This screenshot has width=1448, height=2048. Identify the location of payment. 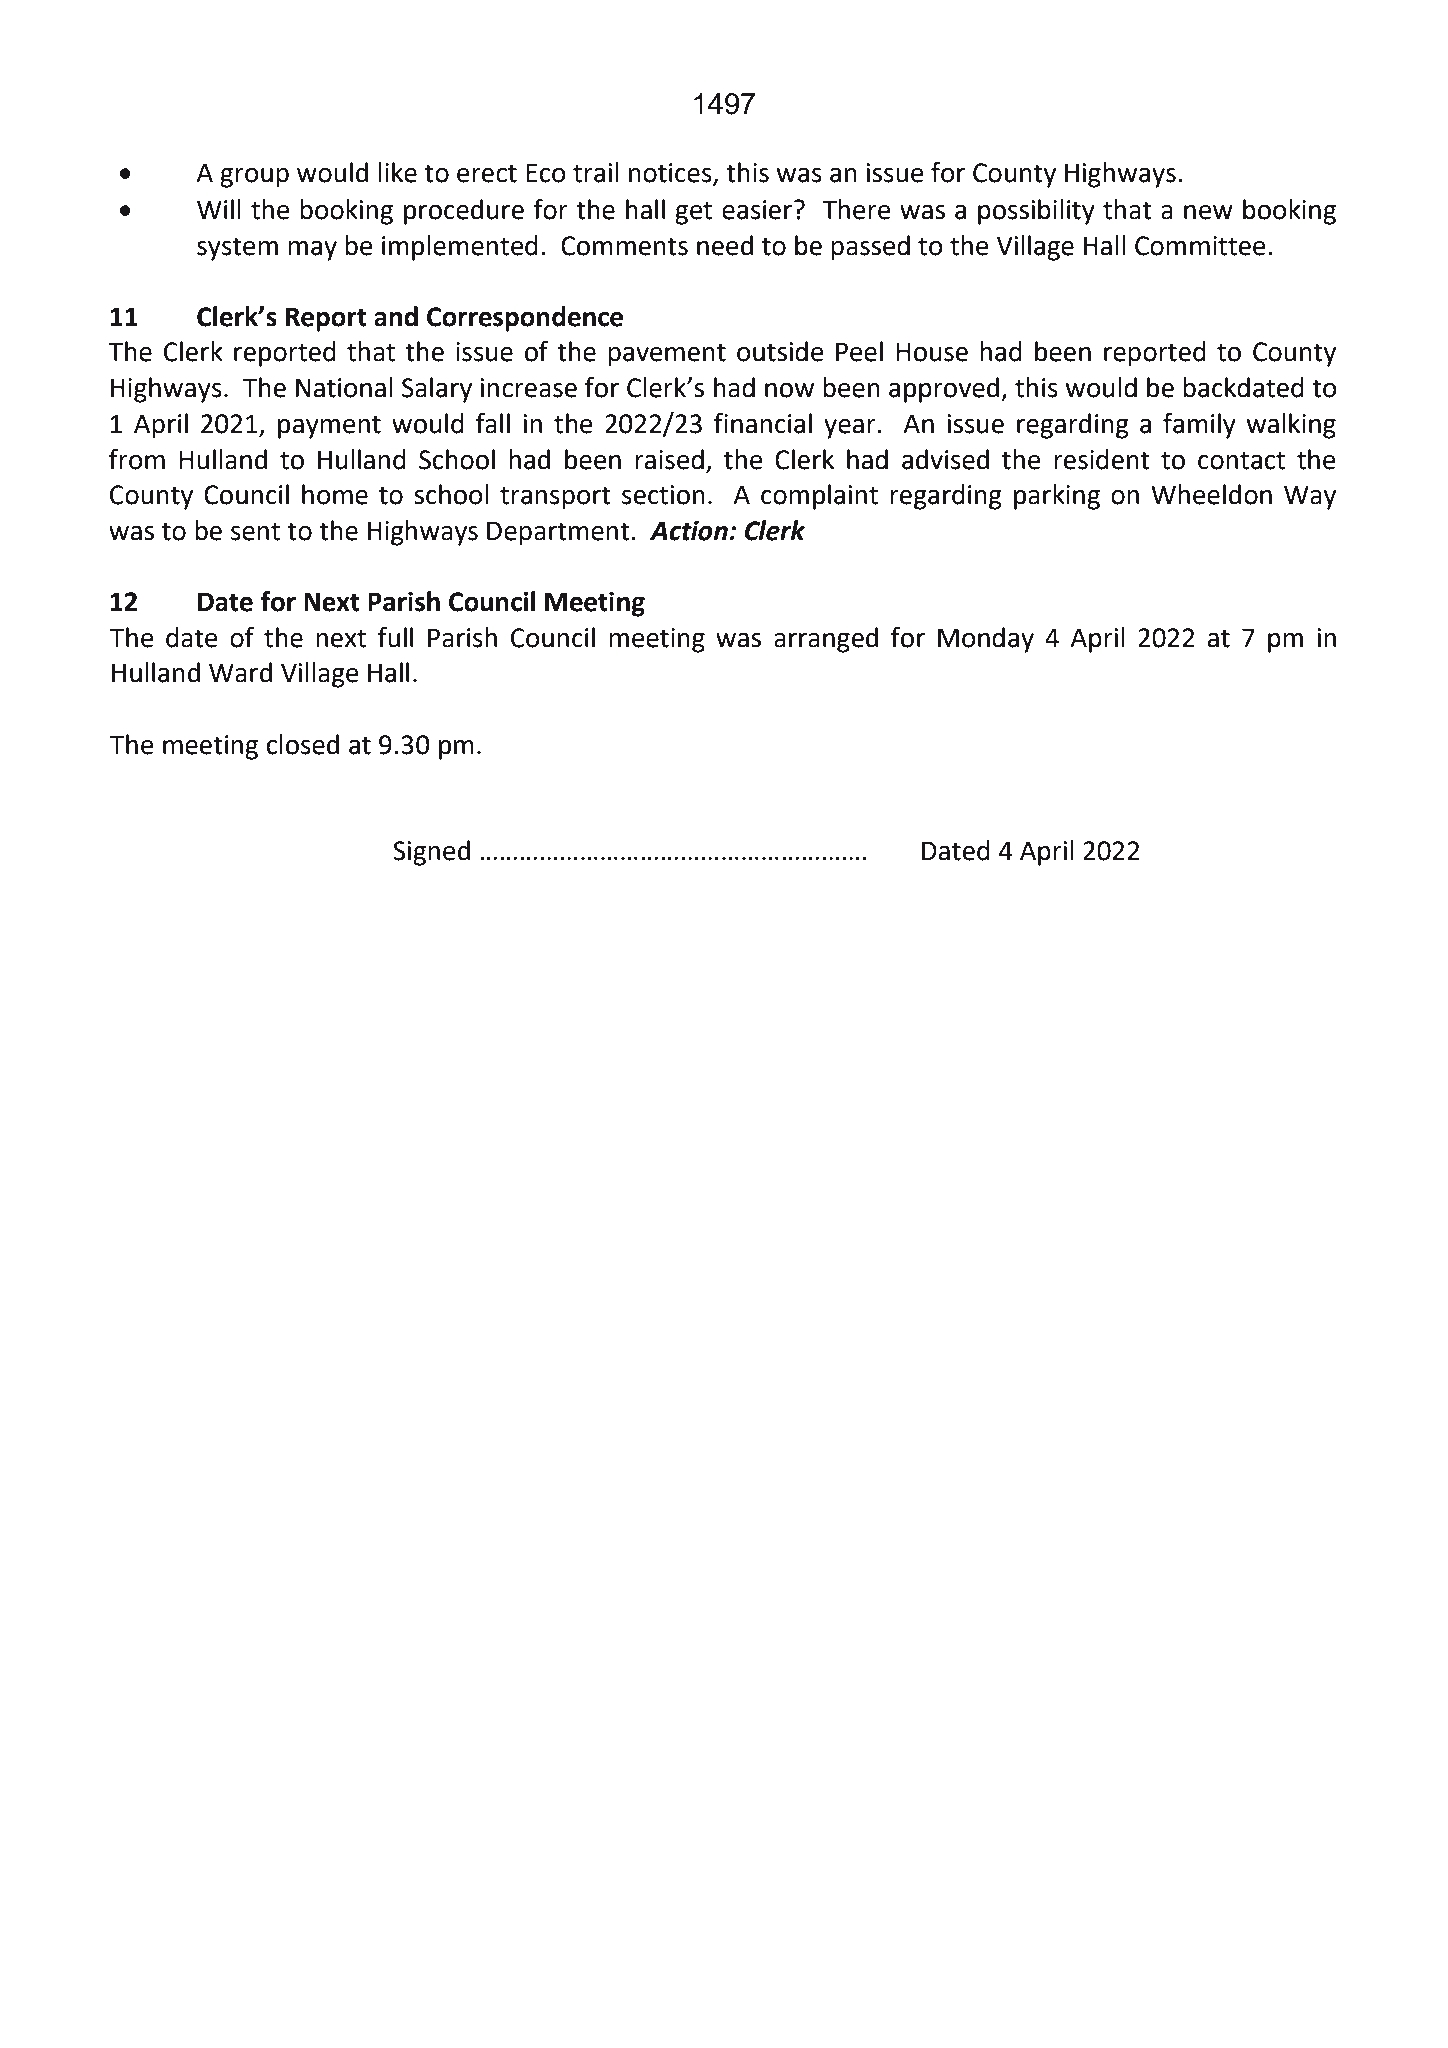
(329, 427).
